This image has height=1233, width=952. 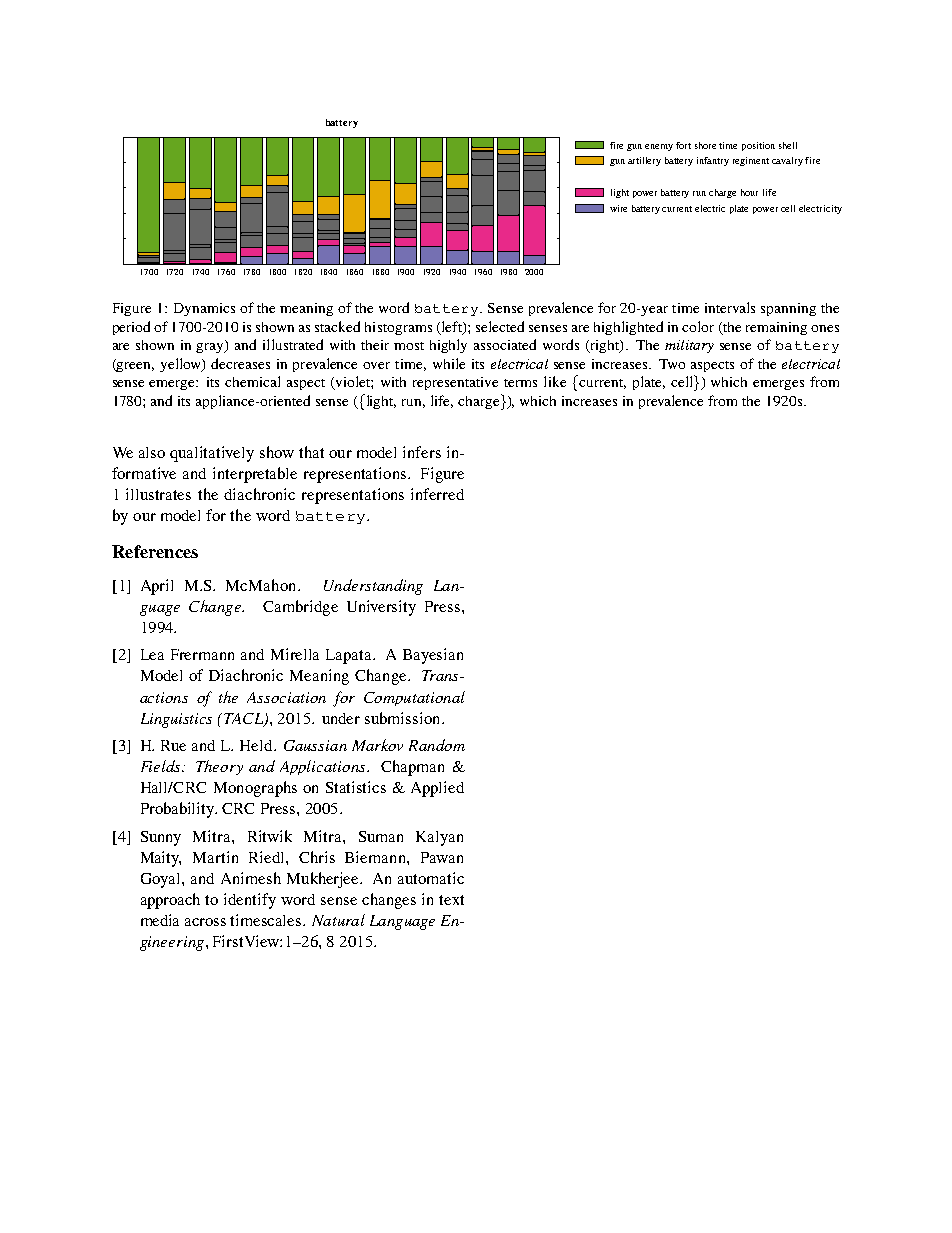 I want to click on Bayesian, so click(x=433, y=656).
